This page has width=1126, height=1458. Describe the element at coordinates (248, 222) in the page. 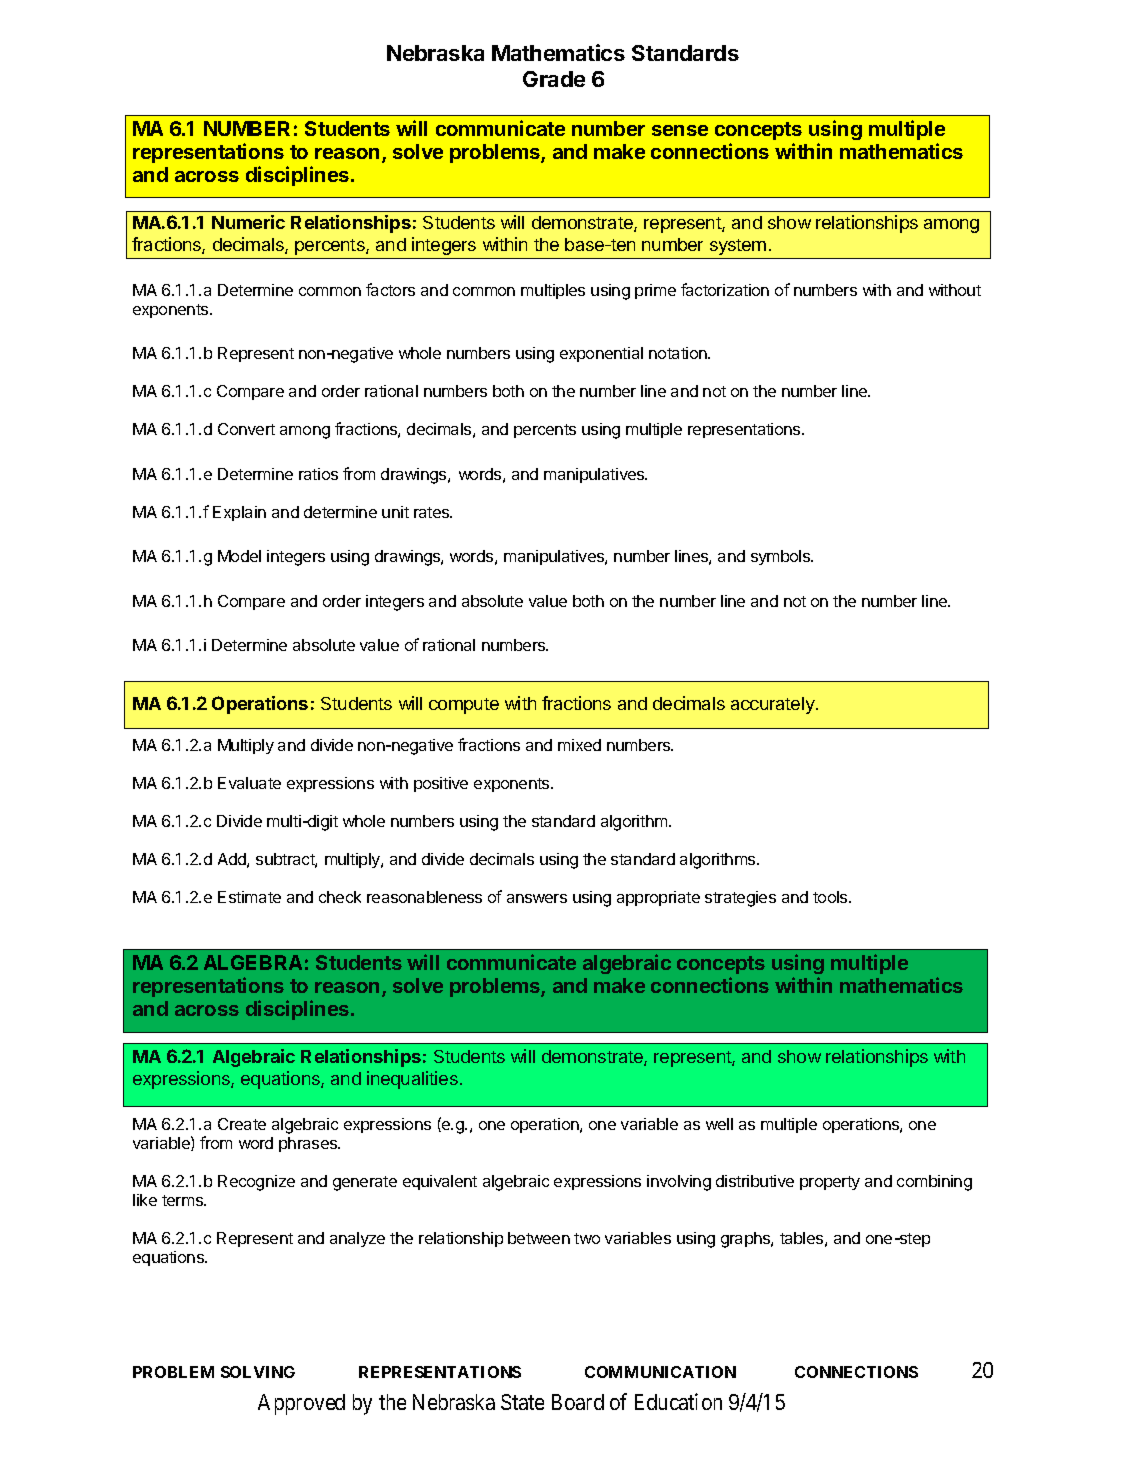

I see `Numeric` at that location.
